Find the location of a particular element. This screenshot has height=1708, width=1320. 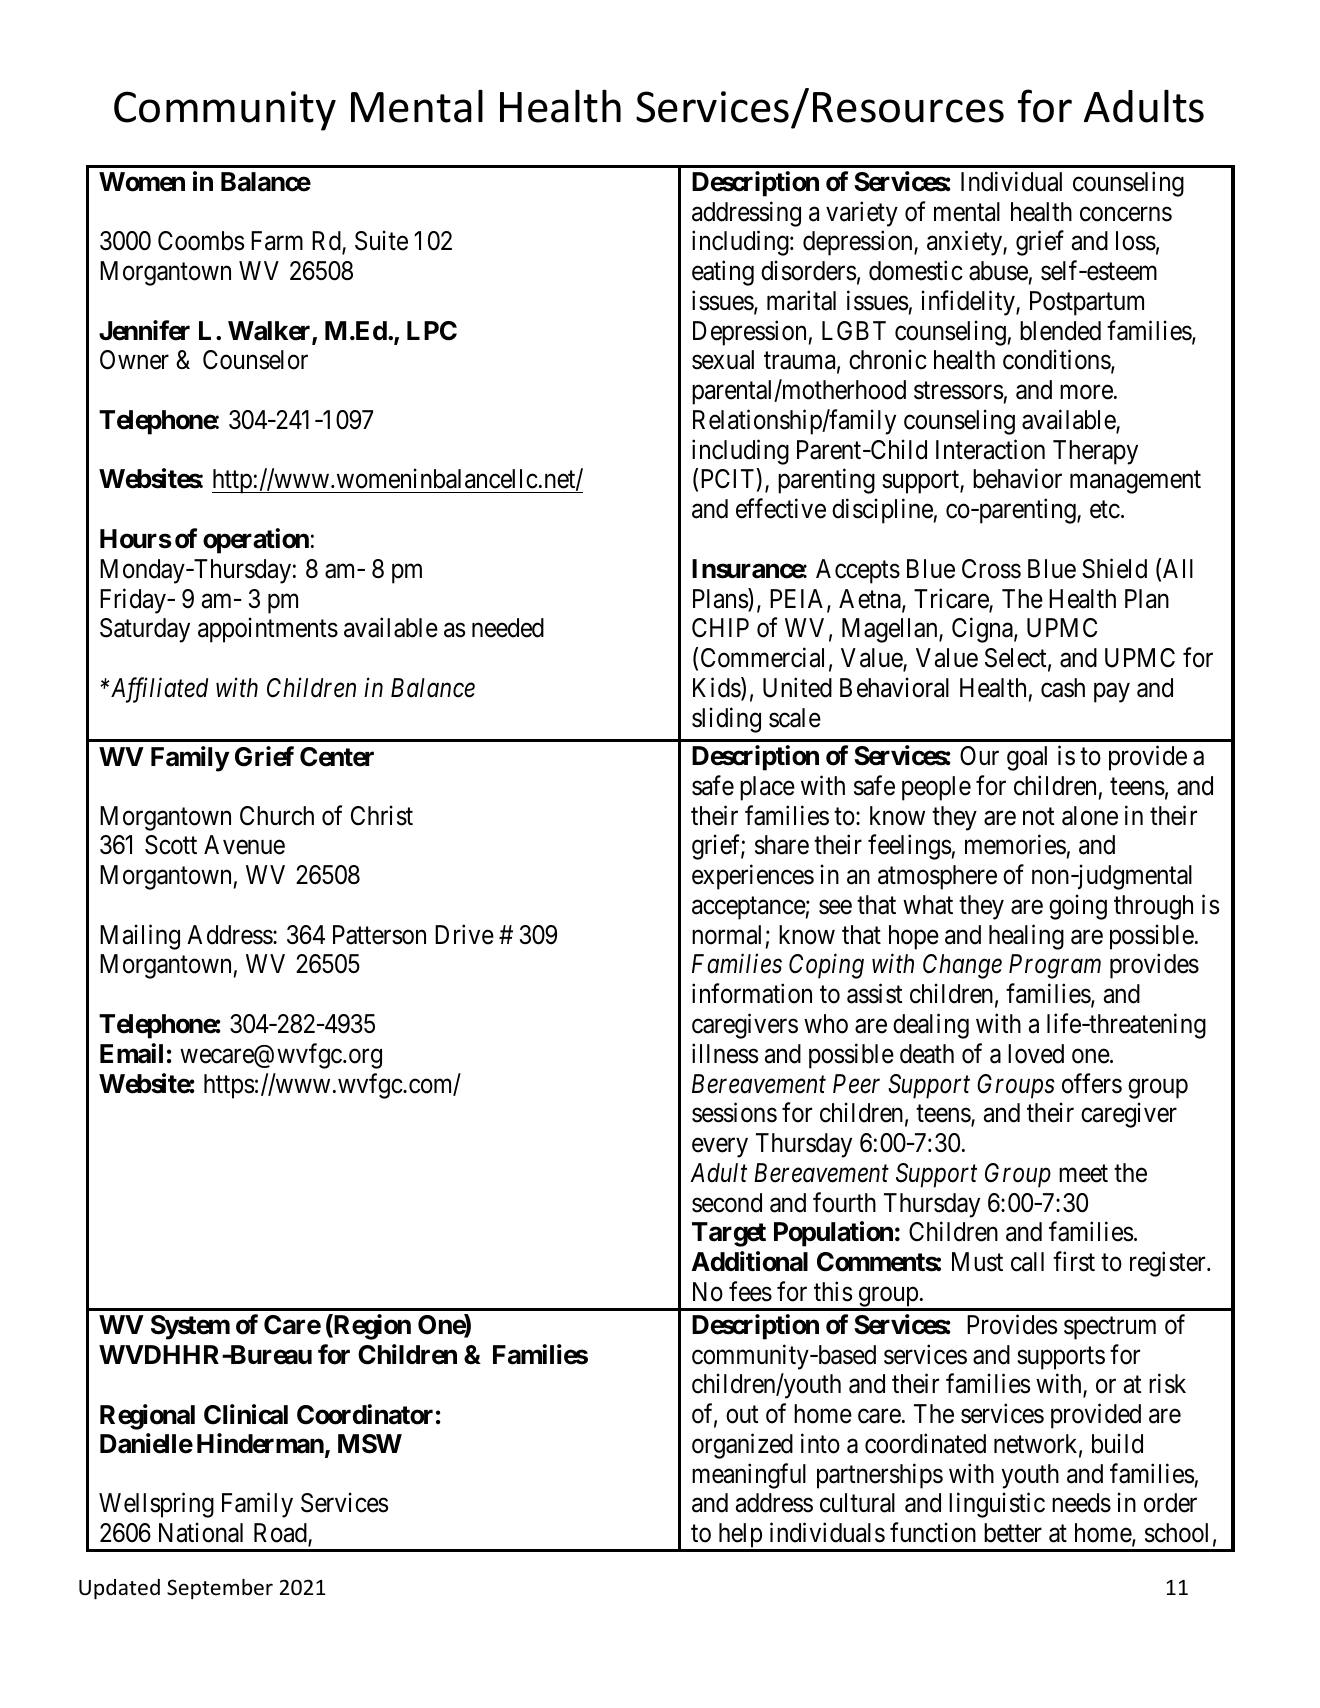

meet is located at coordinates (1083, 1174).
